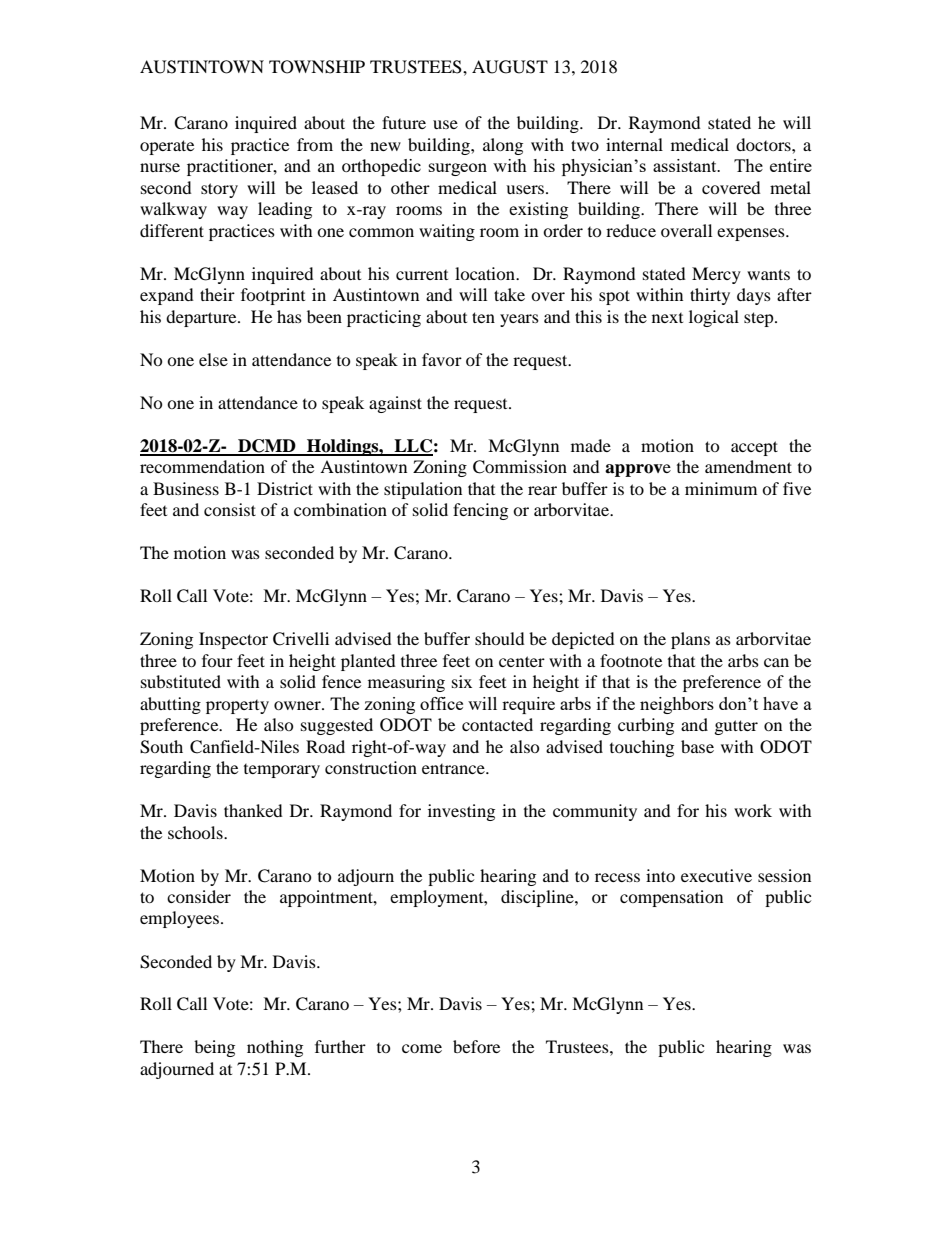  What do you see at coordinates (736, 727) in the page?
I see `gutter` at bounding box center [736, 727].
